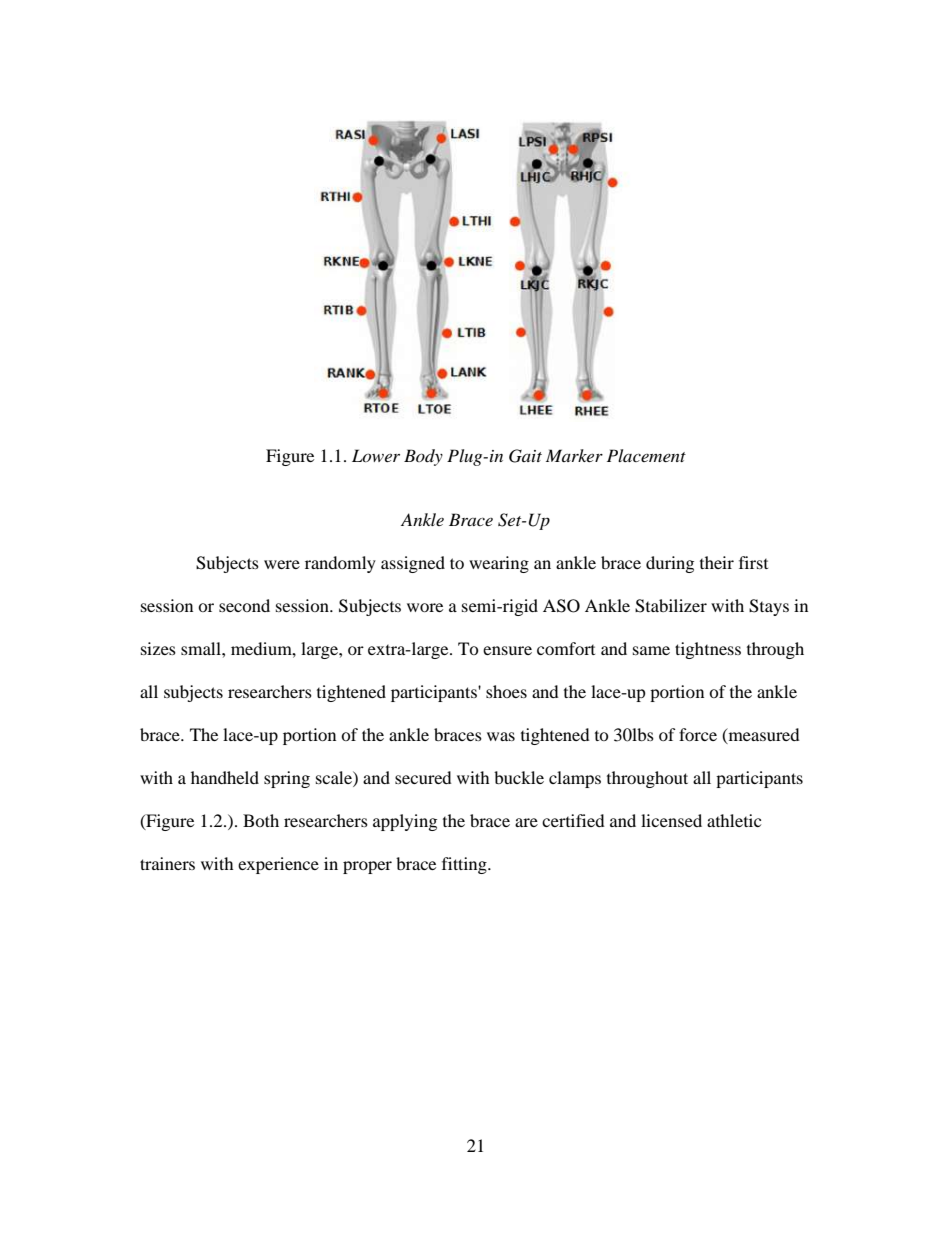 Image resolution: width=952 pixels, height=1233 pixels. I want to click on Body, so click(423, 457).
